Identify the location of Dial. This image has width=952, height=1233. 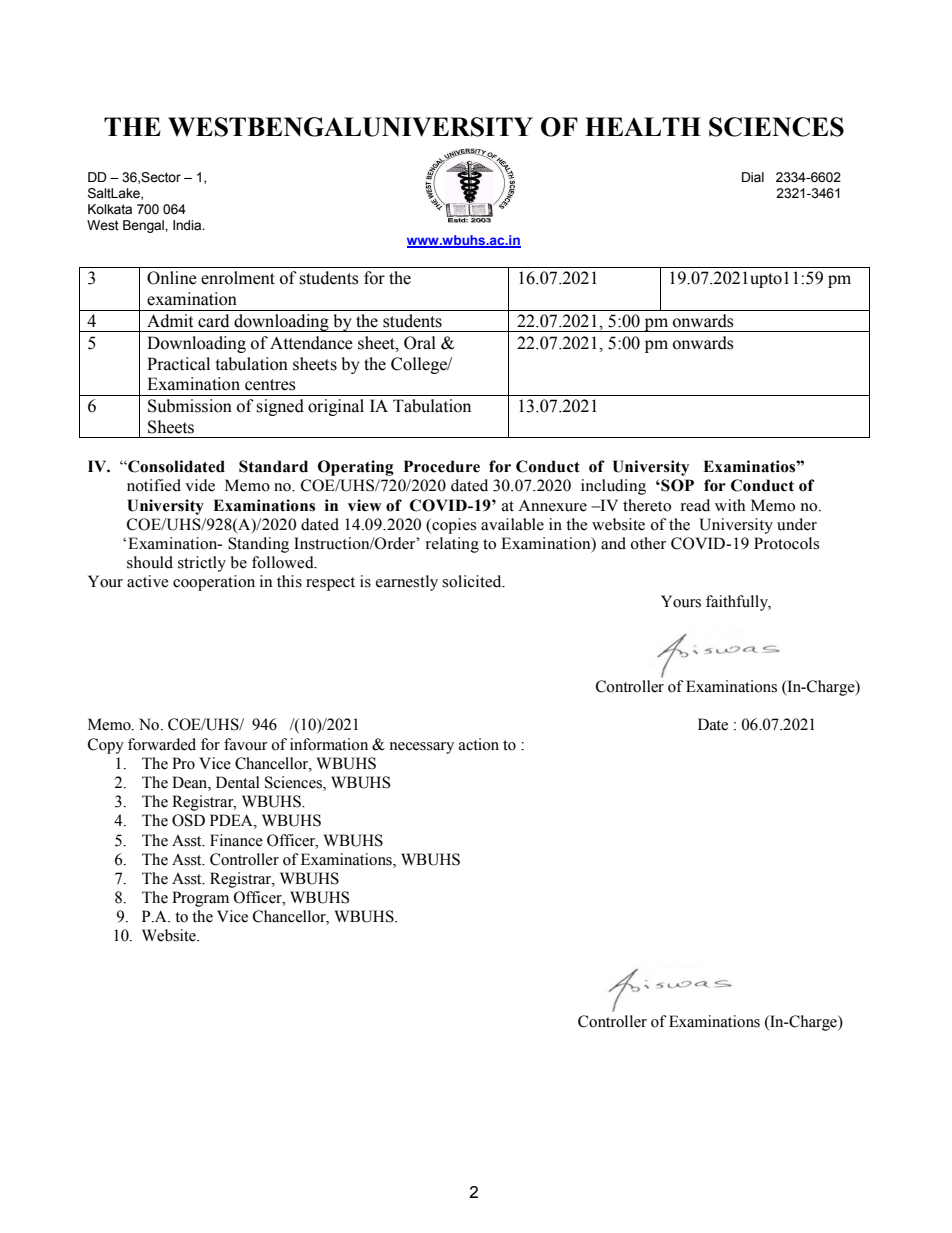
(753, 177).
